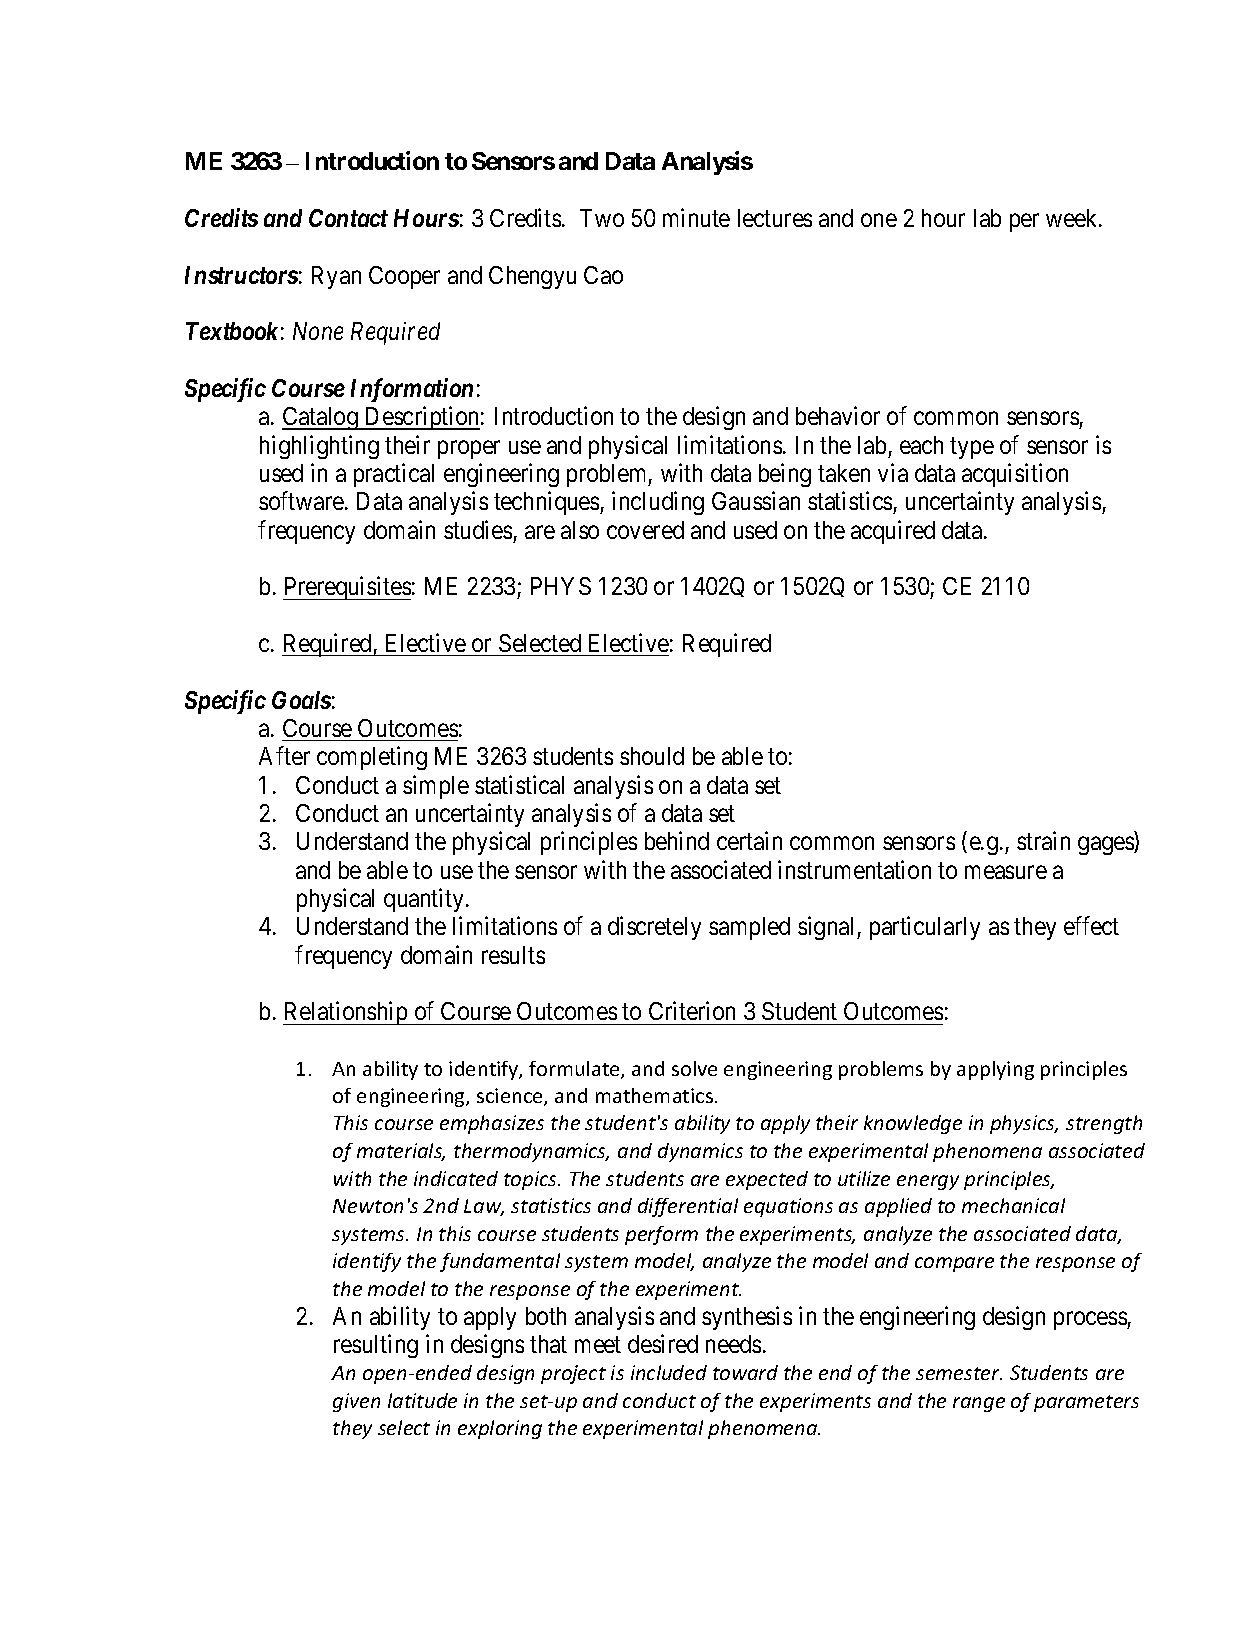 The width and height of the document is (1257, 1626). Describe the element at coordinates (401, 1152) in the document. I see `materials` at that location.
